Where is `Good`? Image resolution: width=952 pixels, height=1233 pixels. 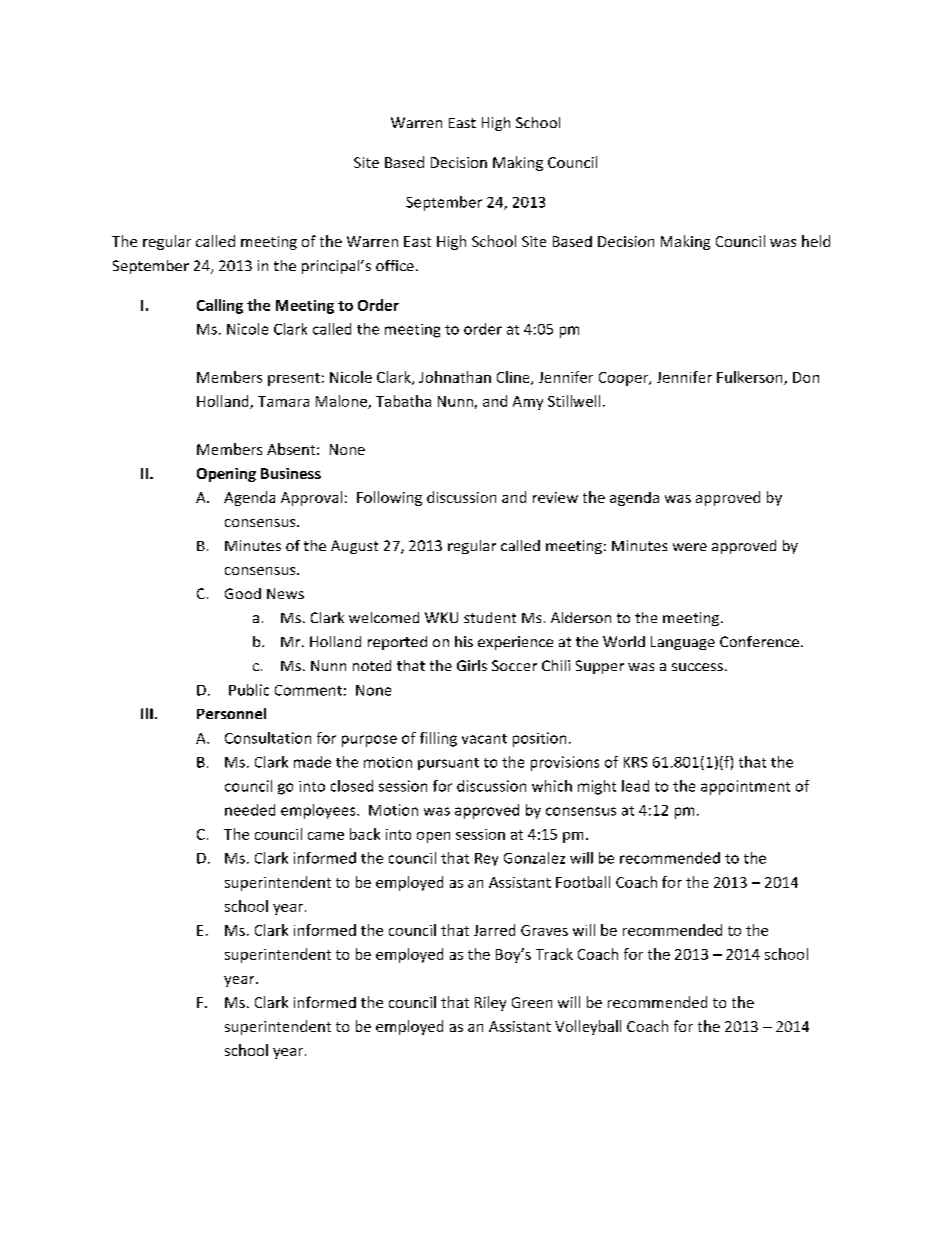 Good is located at coordinates (243, 593).
